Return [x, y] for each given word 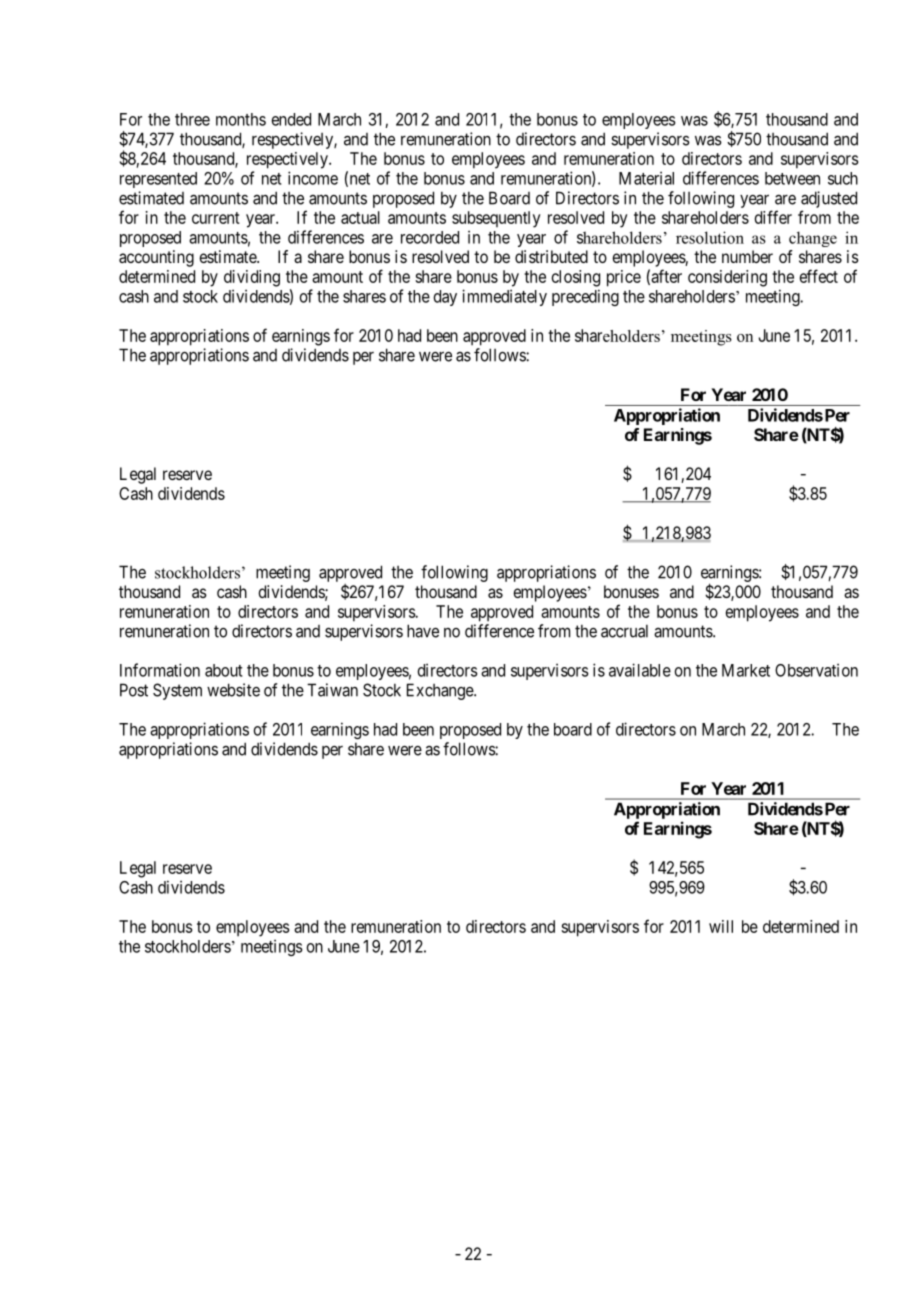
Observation [816, 670]
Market [746, 670]
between [792, 178]
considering [727, 278]
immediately [504, 297]
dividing [252, 278]
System [177, 691]
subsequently [496, 219]
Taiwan [332, 690]
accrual [624, 631]
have [423, 631]
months [241, 119]
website [233, 690]
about [224, 670]
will [721, 926]
